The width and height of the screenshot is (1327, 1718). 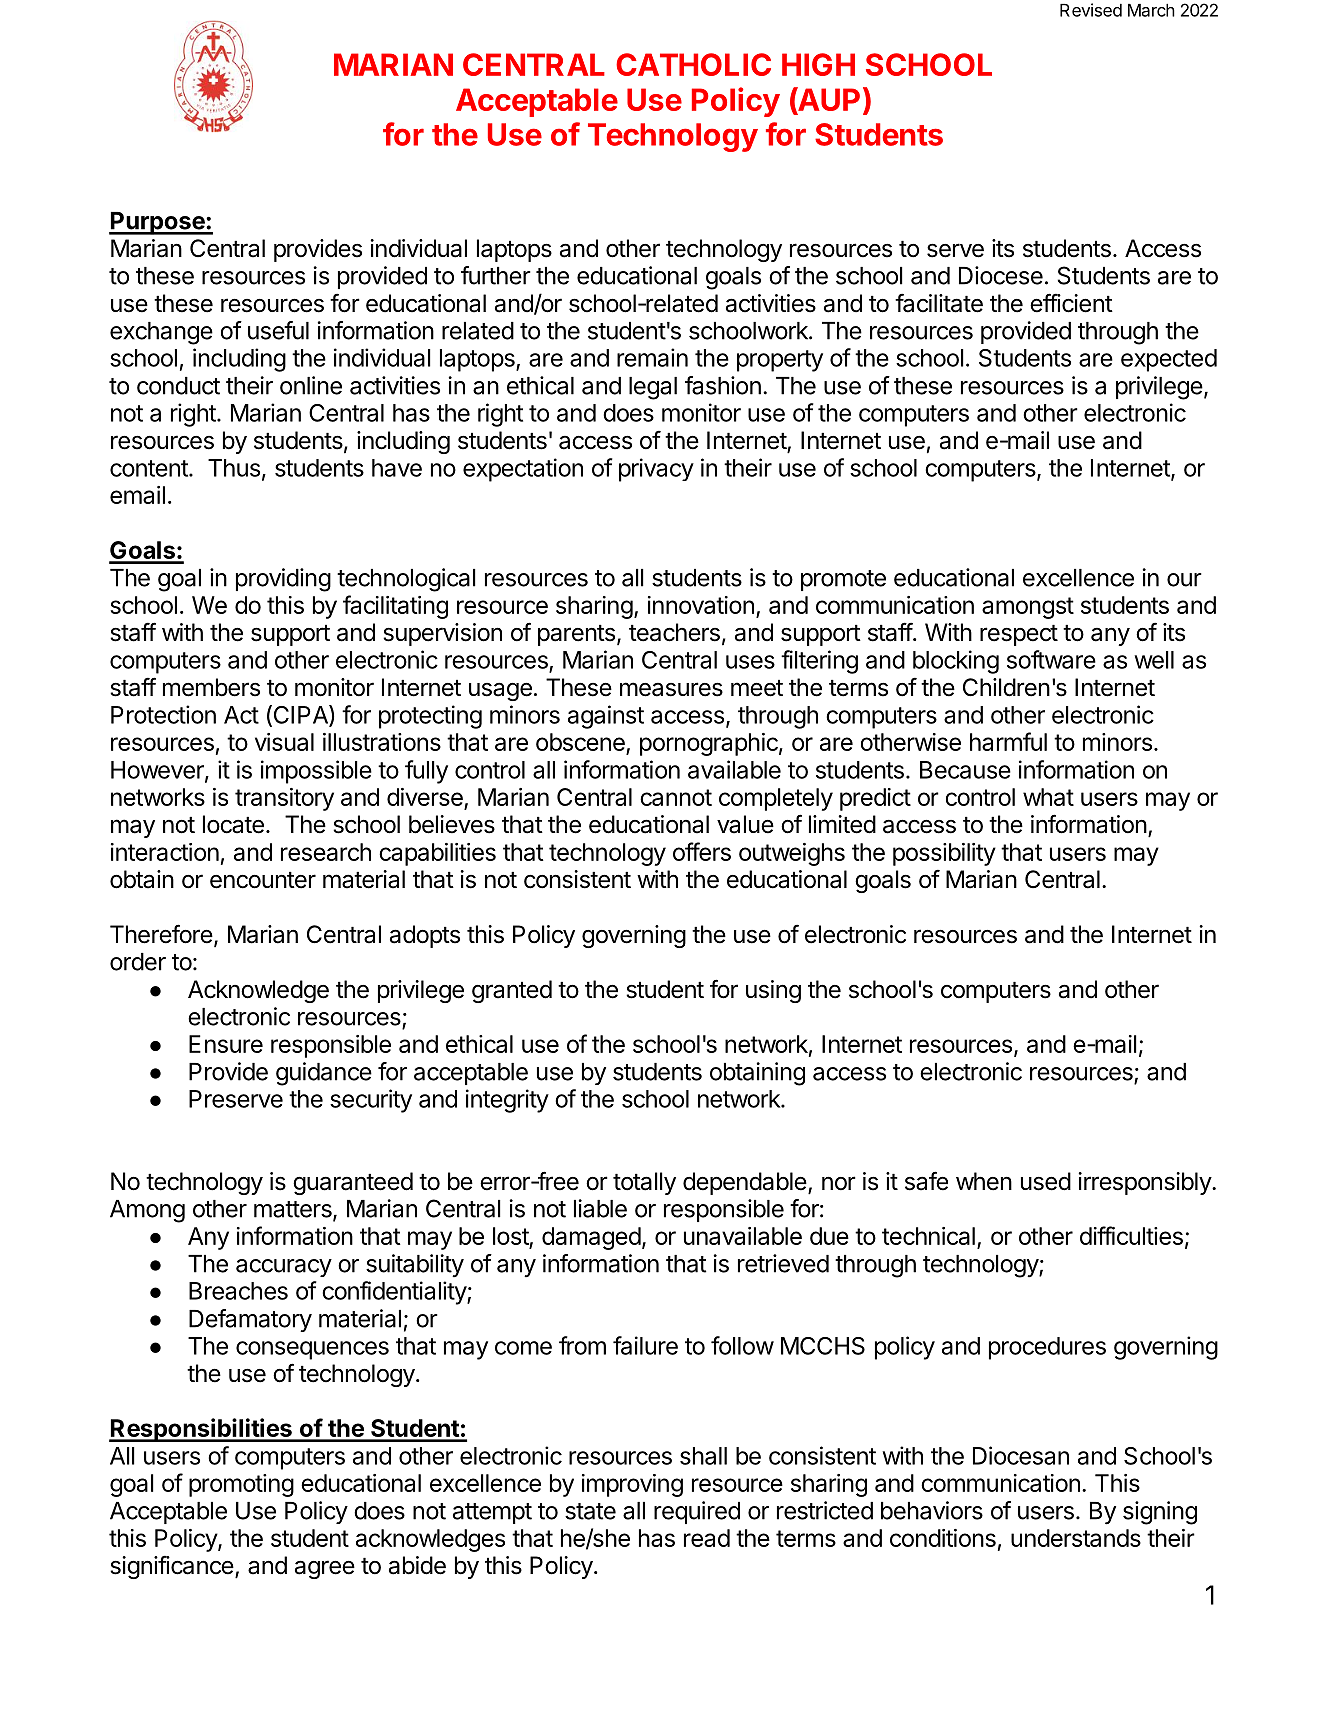 What do you see at coordinates (1091, 10) in the screenshot?
I see `Revised` at bounding box center [1091, 10].
